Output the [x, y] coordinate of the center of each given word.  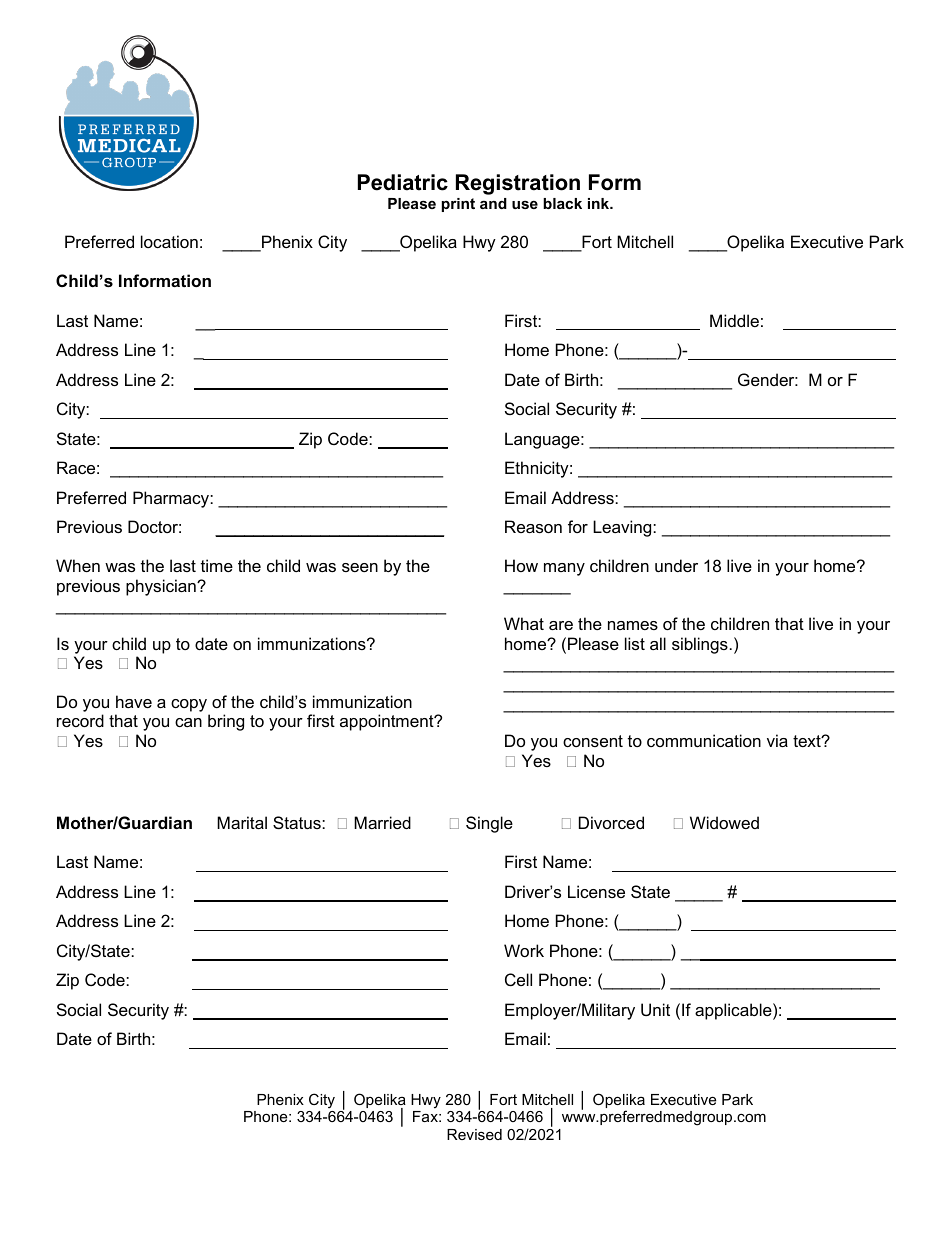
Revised [474, 1134]
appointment [388, 722]
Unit [655, 1009]
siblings [700, 645]
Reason [533, 526]
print [458, 205]
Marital [242, 822]
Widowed [724, 822]
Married [382, 822]
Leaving [623, 528]
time [217, 565]
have [134, 701]
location [169, 241]
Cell [518, 979]
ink [600, 203]
